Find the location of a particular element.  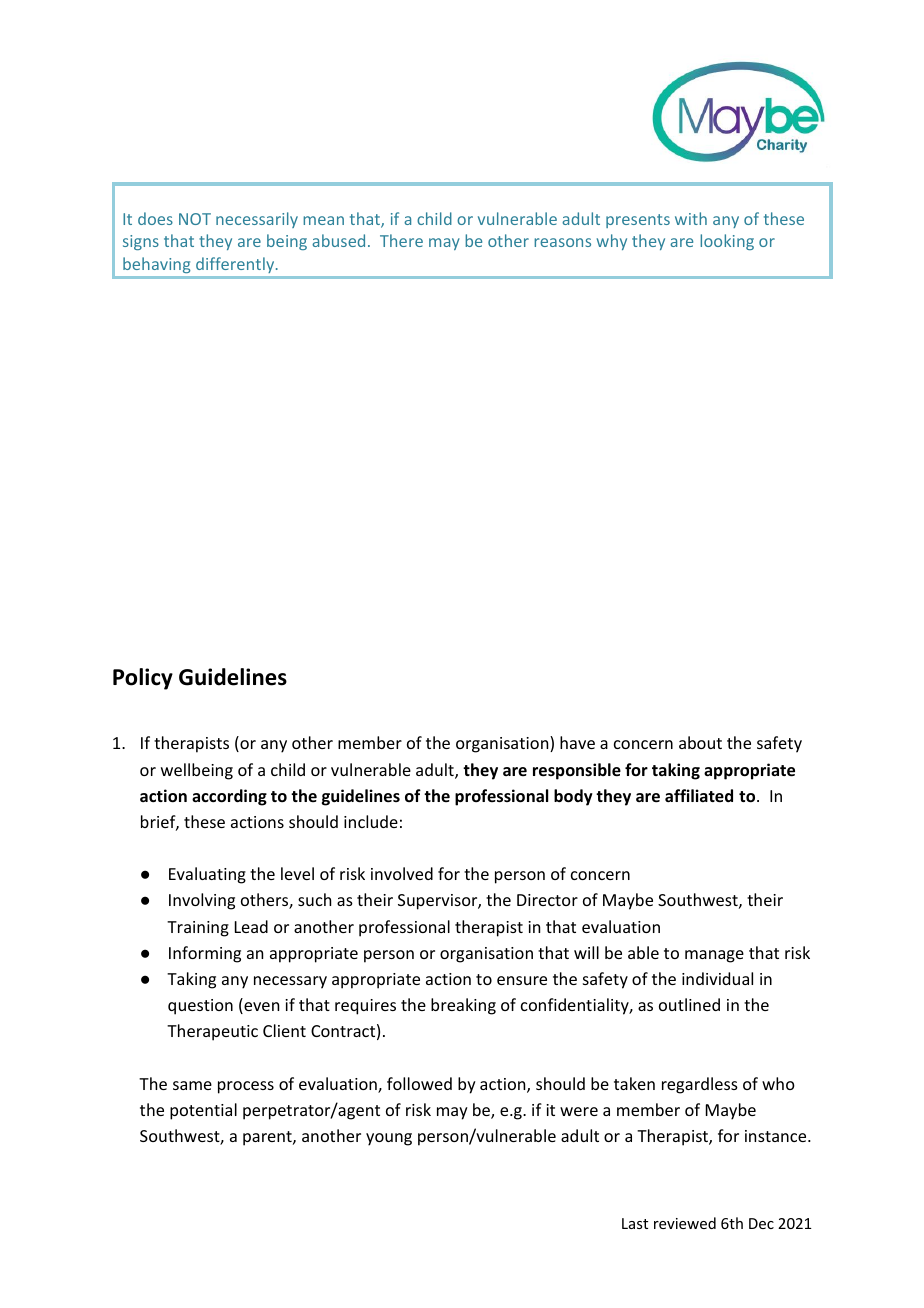

looking is located at coordinates (727, 242).
